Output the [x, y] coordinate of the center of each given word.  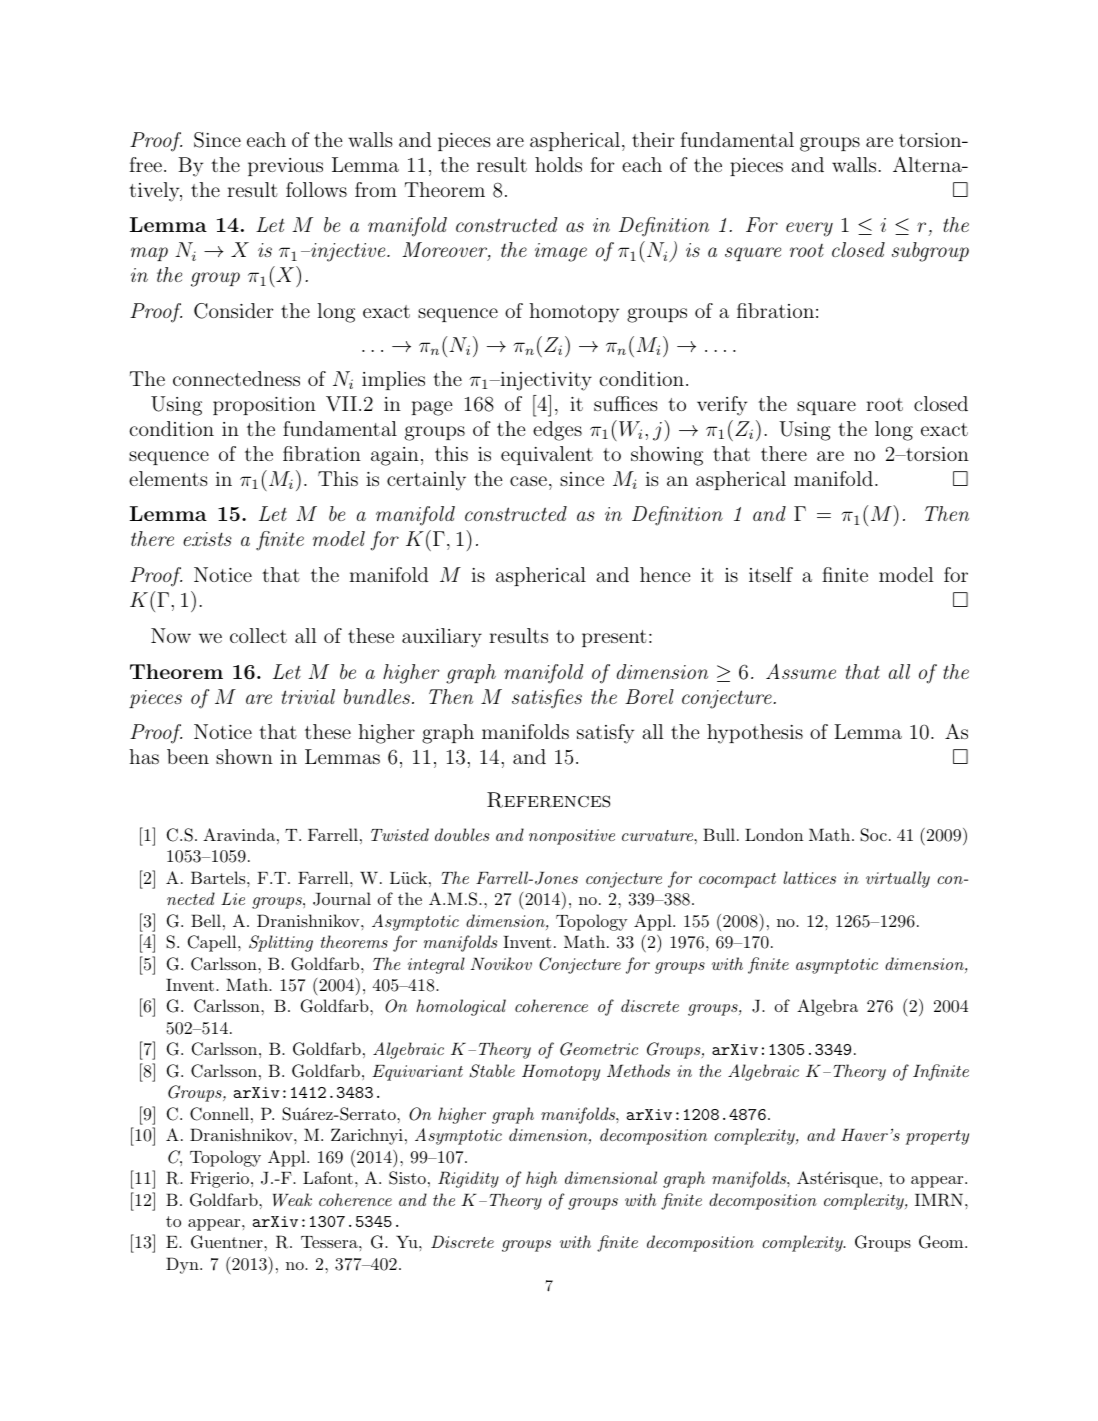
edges [557, 431]
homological [461, 1007]
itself [771, 574]
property [937, 1137]
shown [244, 756]
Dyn [183, 1265]
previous [285, 167]
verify [722, 406]
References [548, 800]
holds [558, 164]
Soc [873, 835]
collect [258, 635]
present [614, 638]
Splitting [281, 943]
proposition [264, 406]
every [809, 229]
